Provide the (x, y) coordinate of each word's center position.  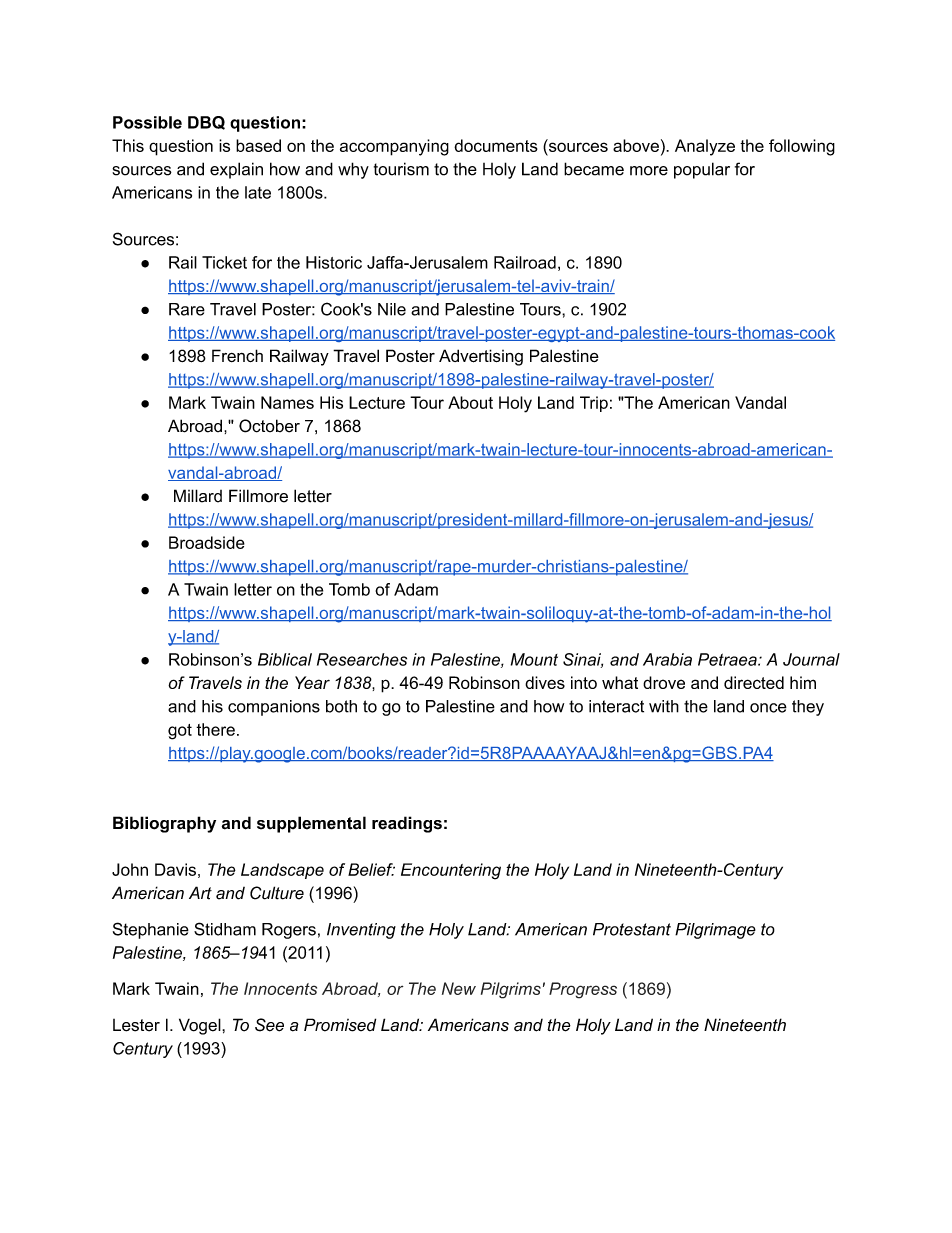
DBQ (206, 123)
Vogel (201, 1026)
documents (496, 145)
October (269, 426)
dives (545, 682)
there (215, 729)
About (470, 402)
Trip (594, 404)
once (768, 708)
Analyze (705, 147)
